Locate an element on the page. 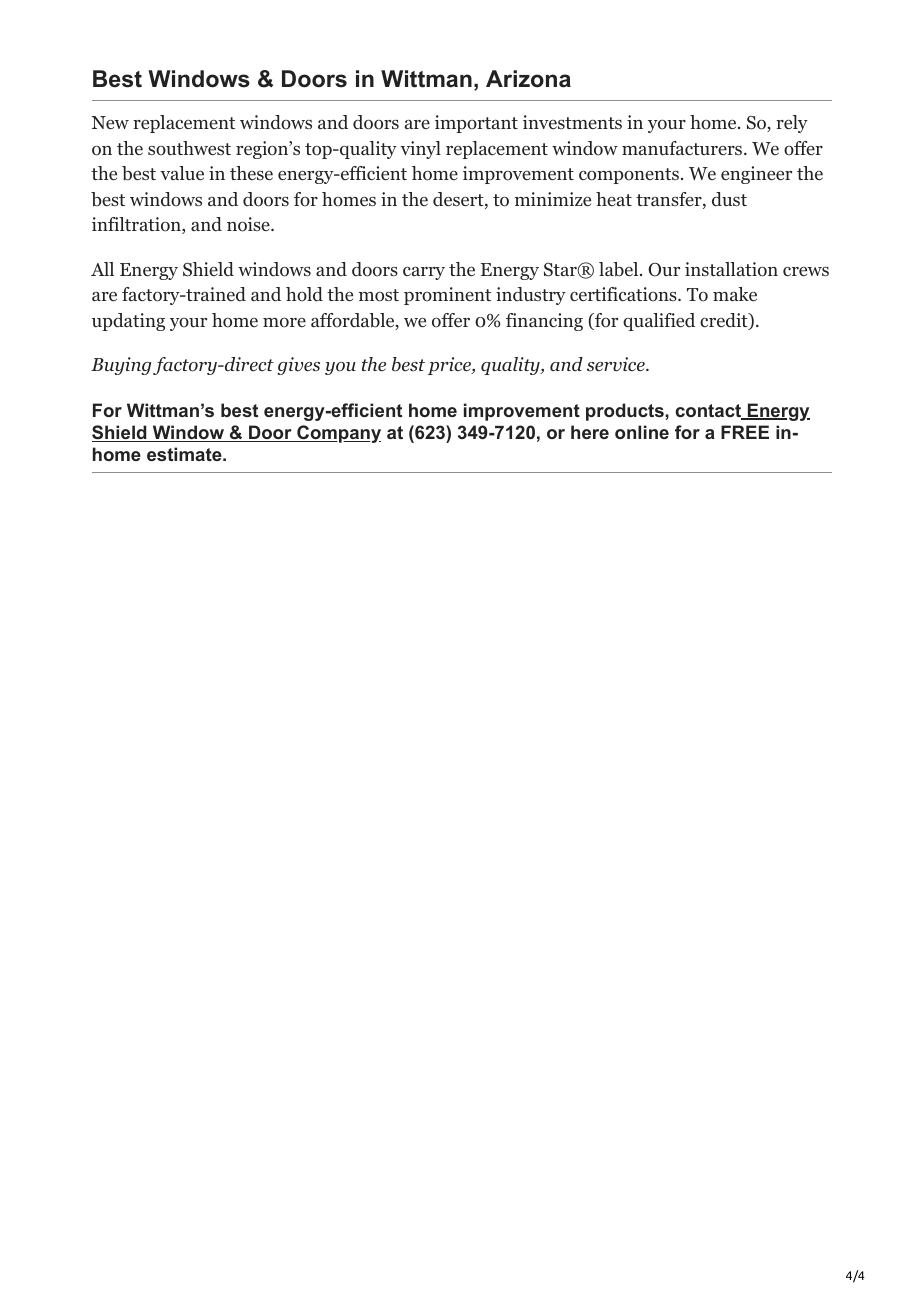  here is located at coordinates (590, 432).
